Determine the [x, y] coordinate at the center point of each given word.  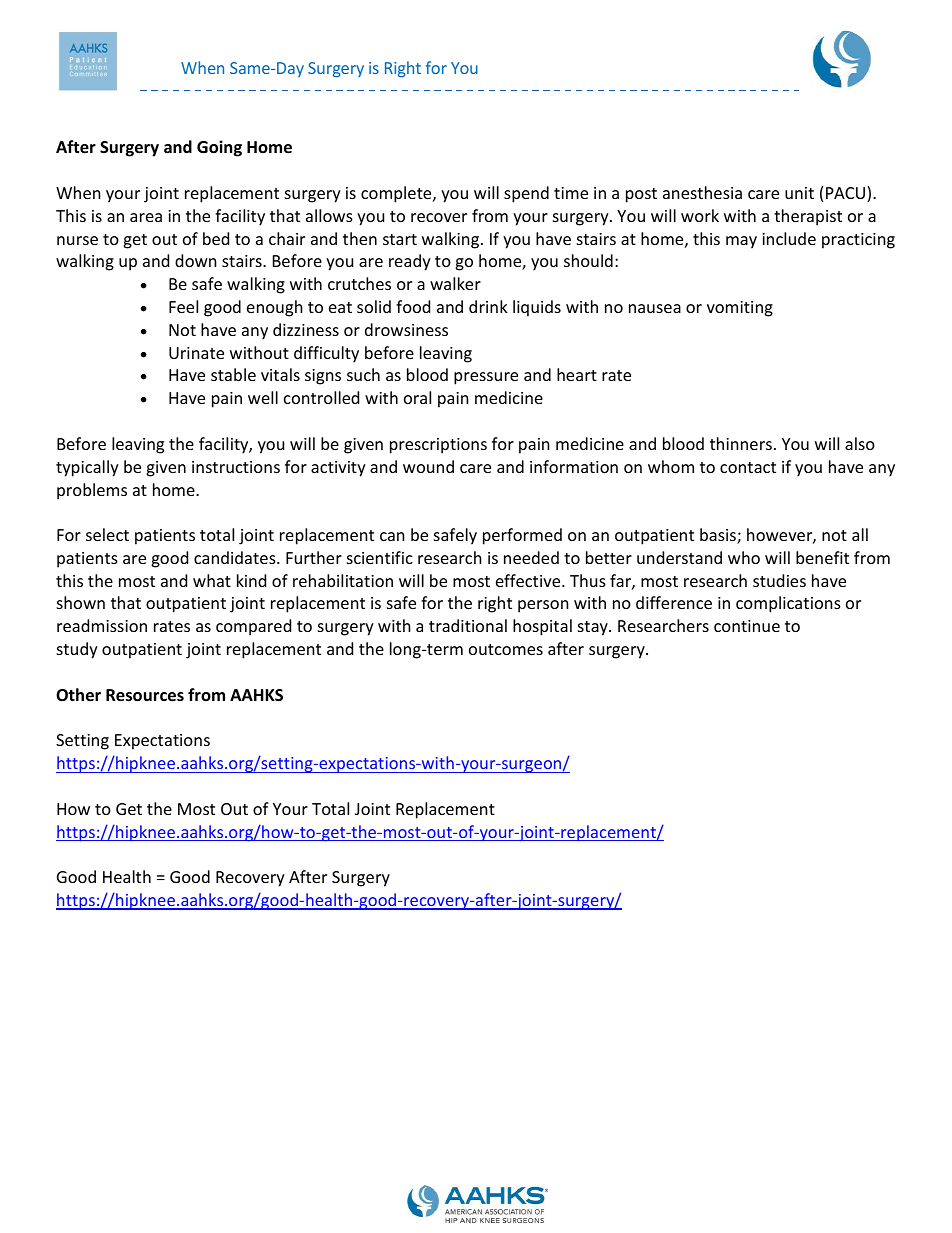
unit [799, 193]
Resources [145, 695]
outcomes [506, 649]
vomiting [740, 309]
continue [747, 626]
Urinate [196, 353]
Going [219, 148]
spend [526, 194]
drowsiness [406, 329]
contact [748, 467]
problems [92, 491]
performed [522, 536]
